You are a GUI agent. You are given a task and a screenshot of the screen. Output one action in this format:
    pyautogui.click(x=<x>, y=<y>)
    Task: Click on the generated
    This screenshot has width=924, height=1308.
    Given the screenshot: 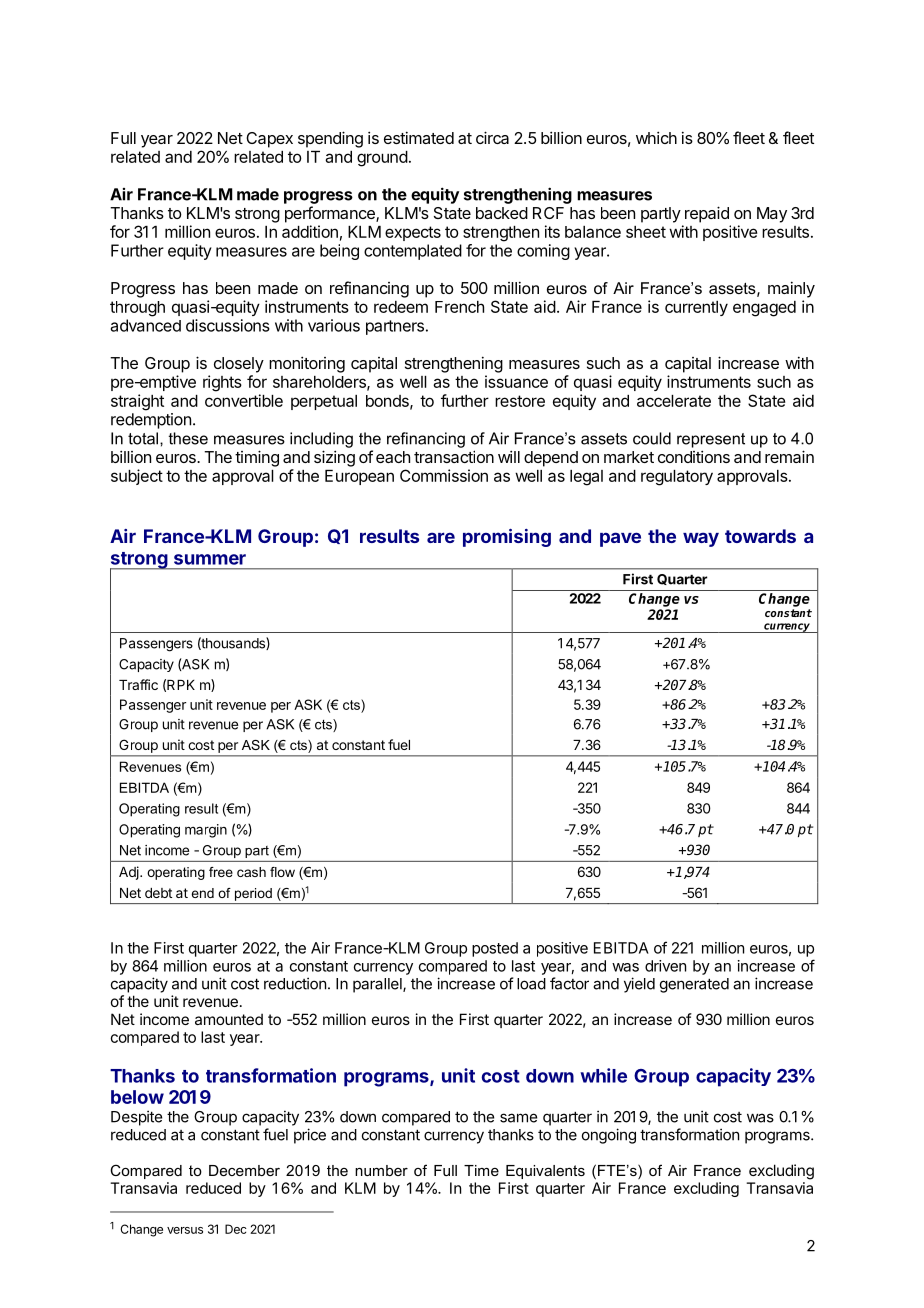 What is the action you would take?
    pyautogui.click(x=694, y=985)
